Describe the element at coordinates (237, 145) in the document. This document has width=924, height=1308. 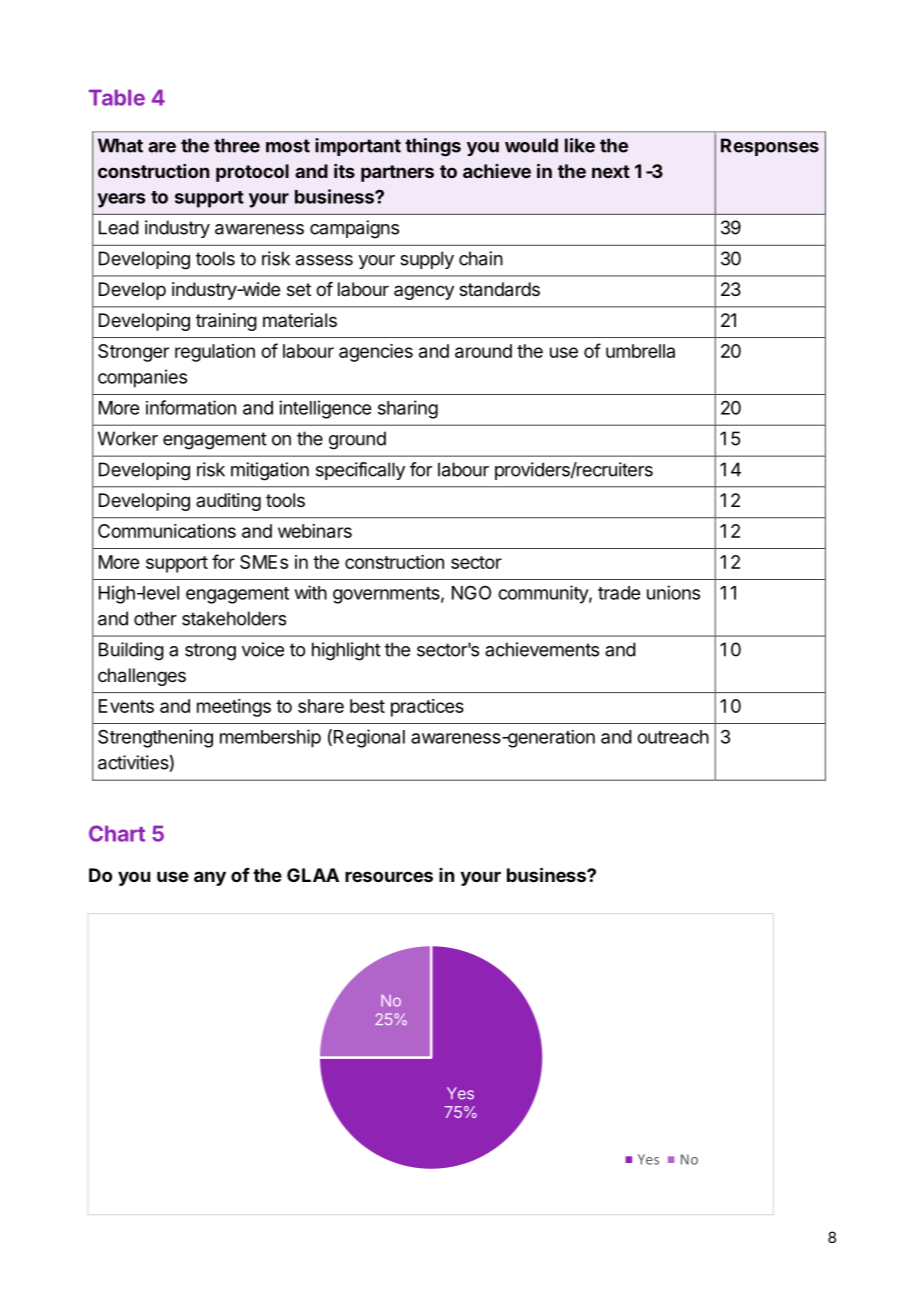
I see `three` at that location.
